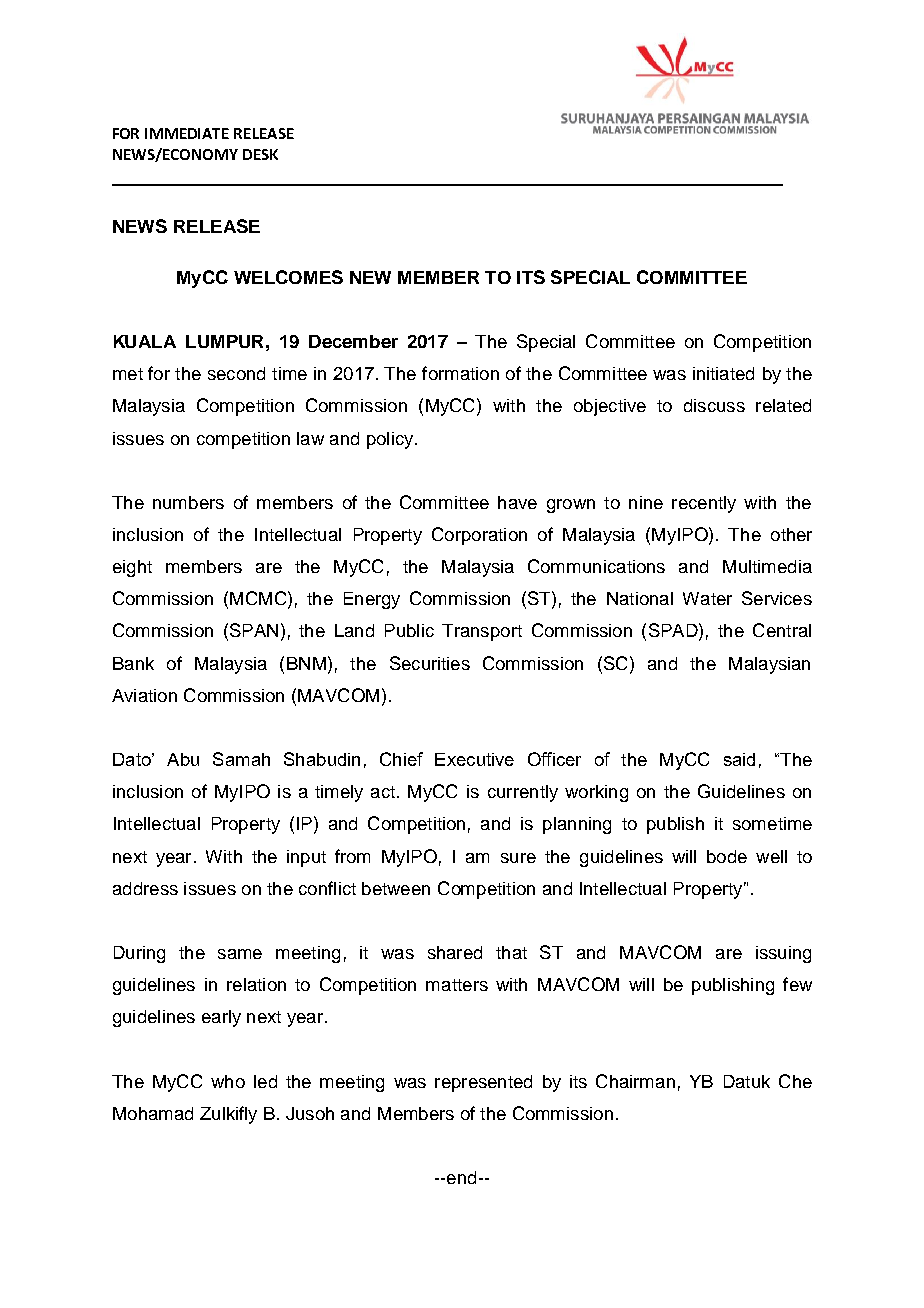 The height and width of the screenshot is (1308, 924). What do you see at coordinates (460, 373) in the screenshot?
I see `formation` at bounding box center [460, 373].
